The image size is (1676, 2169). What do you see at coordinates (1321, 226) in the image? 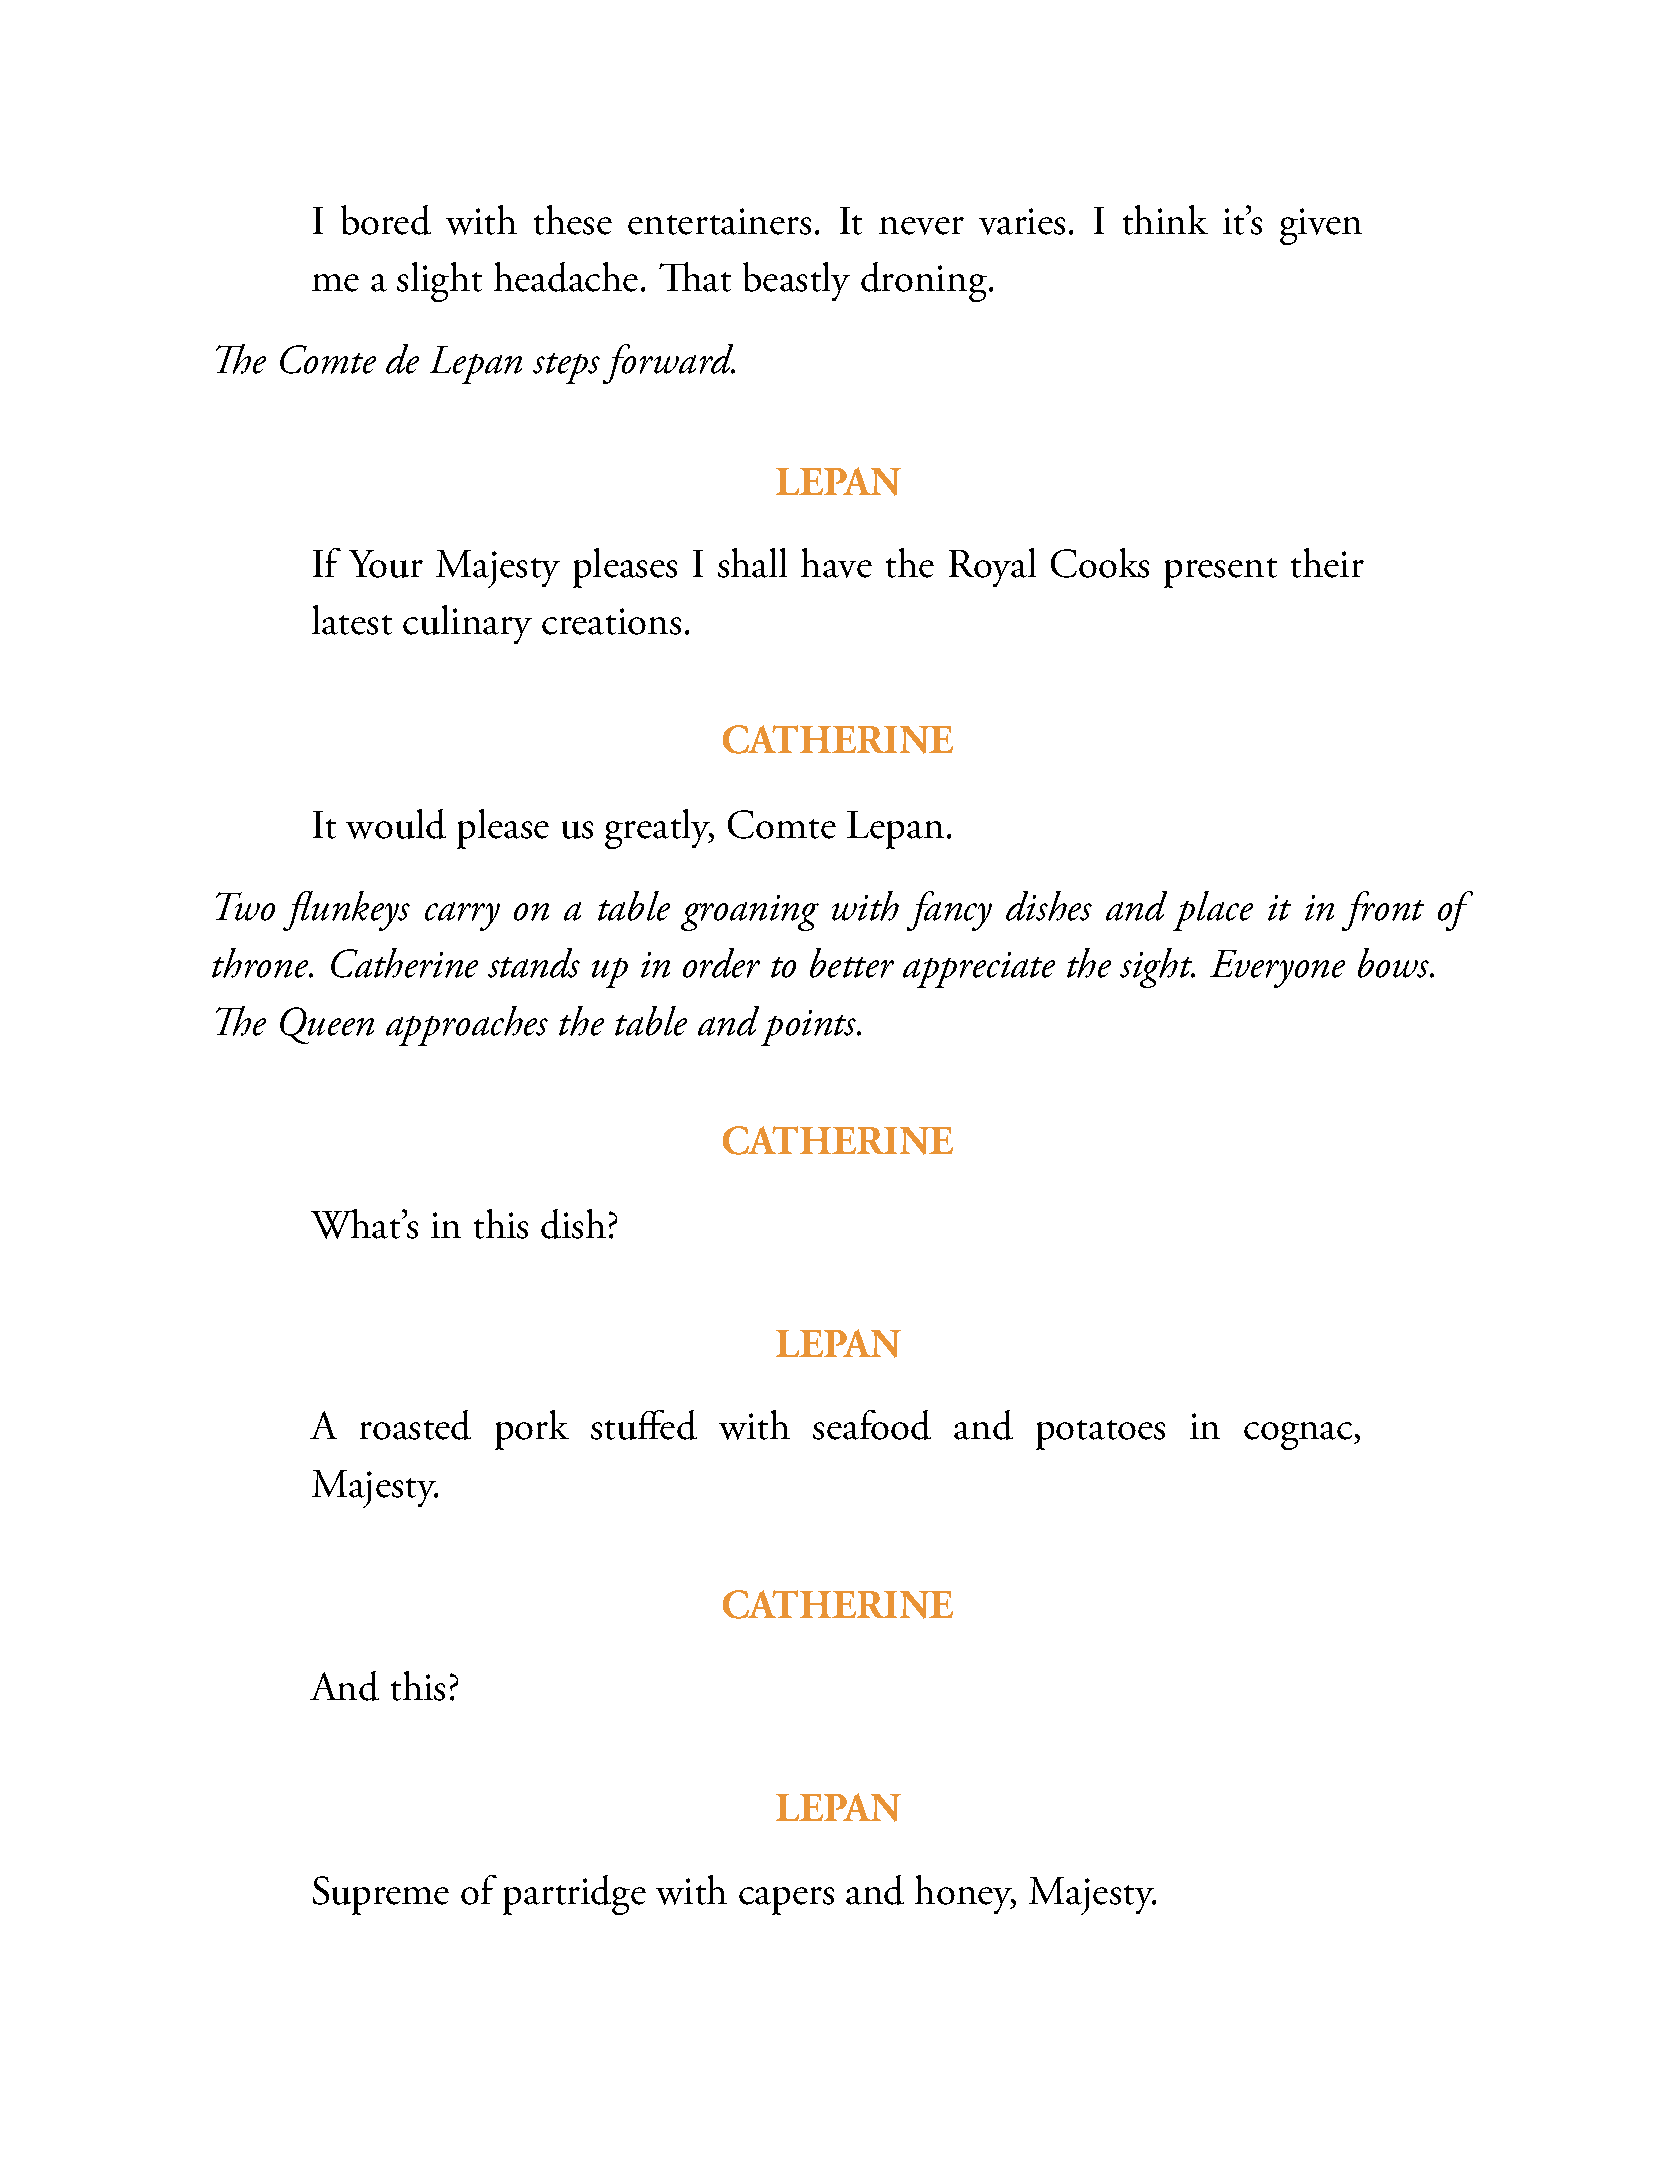
I see `given` at bounding box center [1321, 226].
